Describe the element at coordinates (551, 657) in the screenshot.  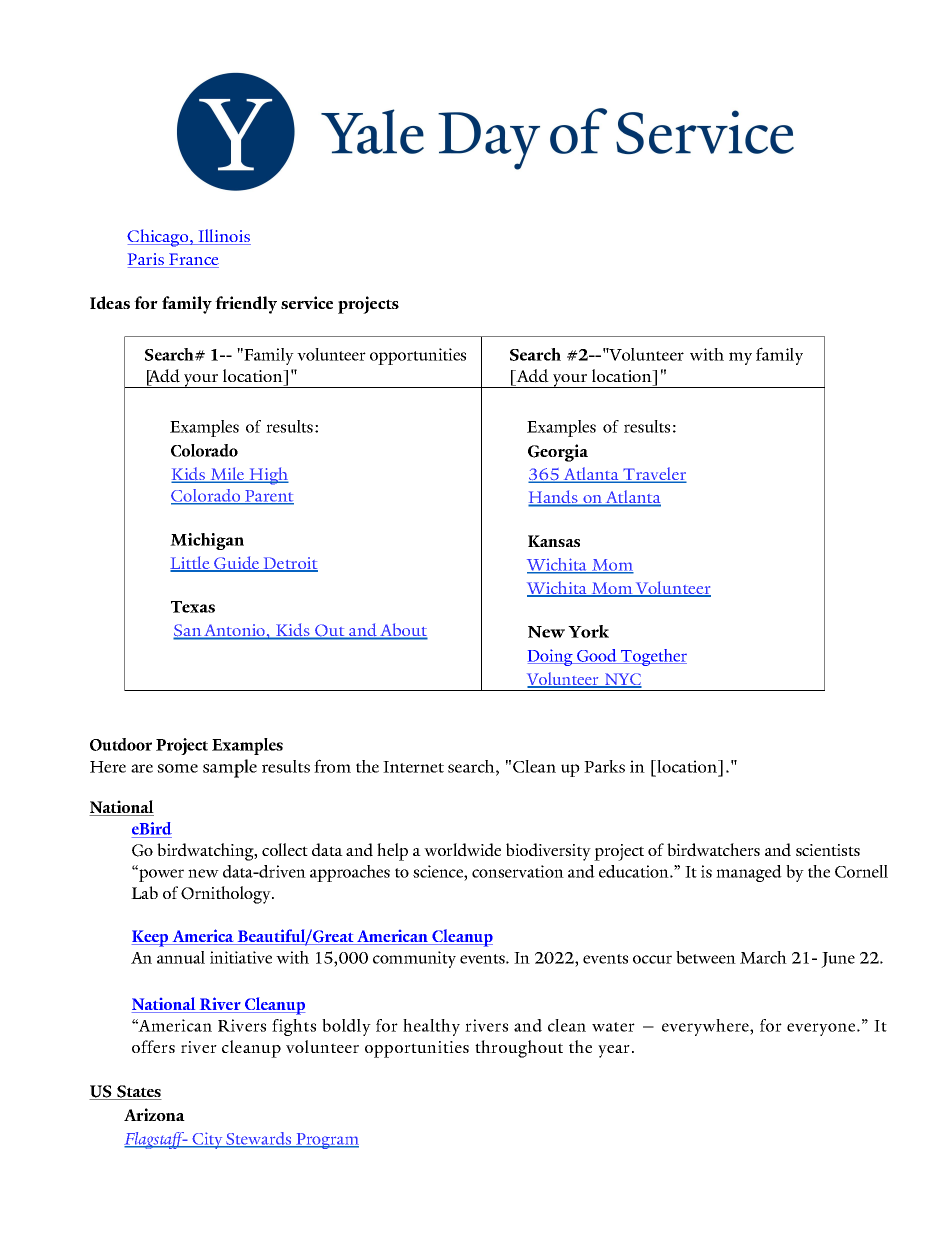
I see `Doing` at that location.
